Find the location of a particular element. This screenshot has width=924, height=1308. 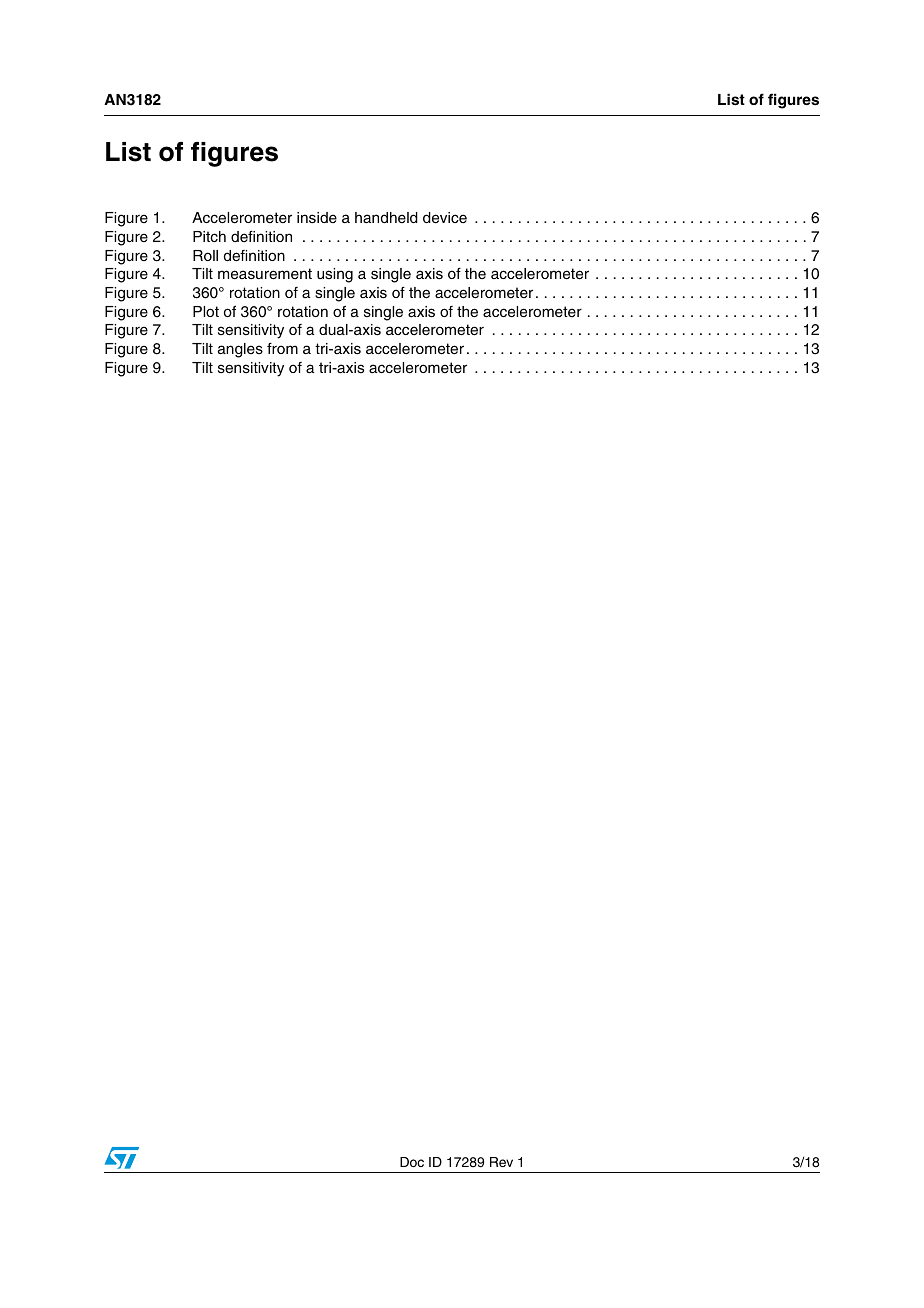

using is located at coordinates (335, 275).
